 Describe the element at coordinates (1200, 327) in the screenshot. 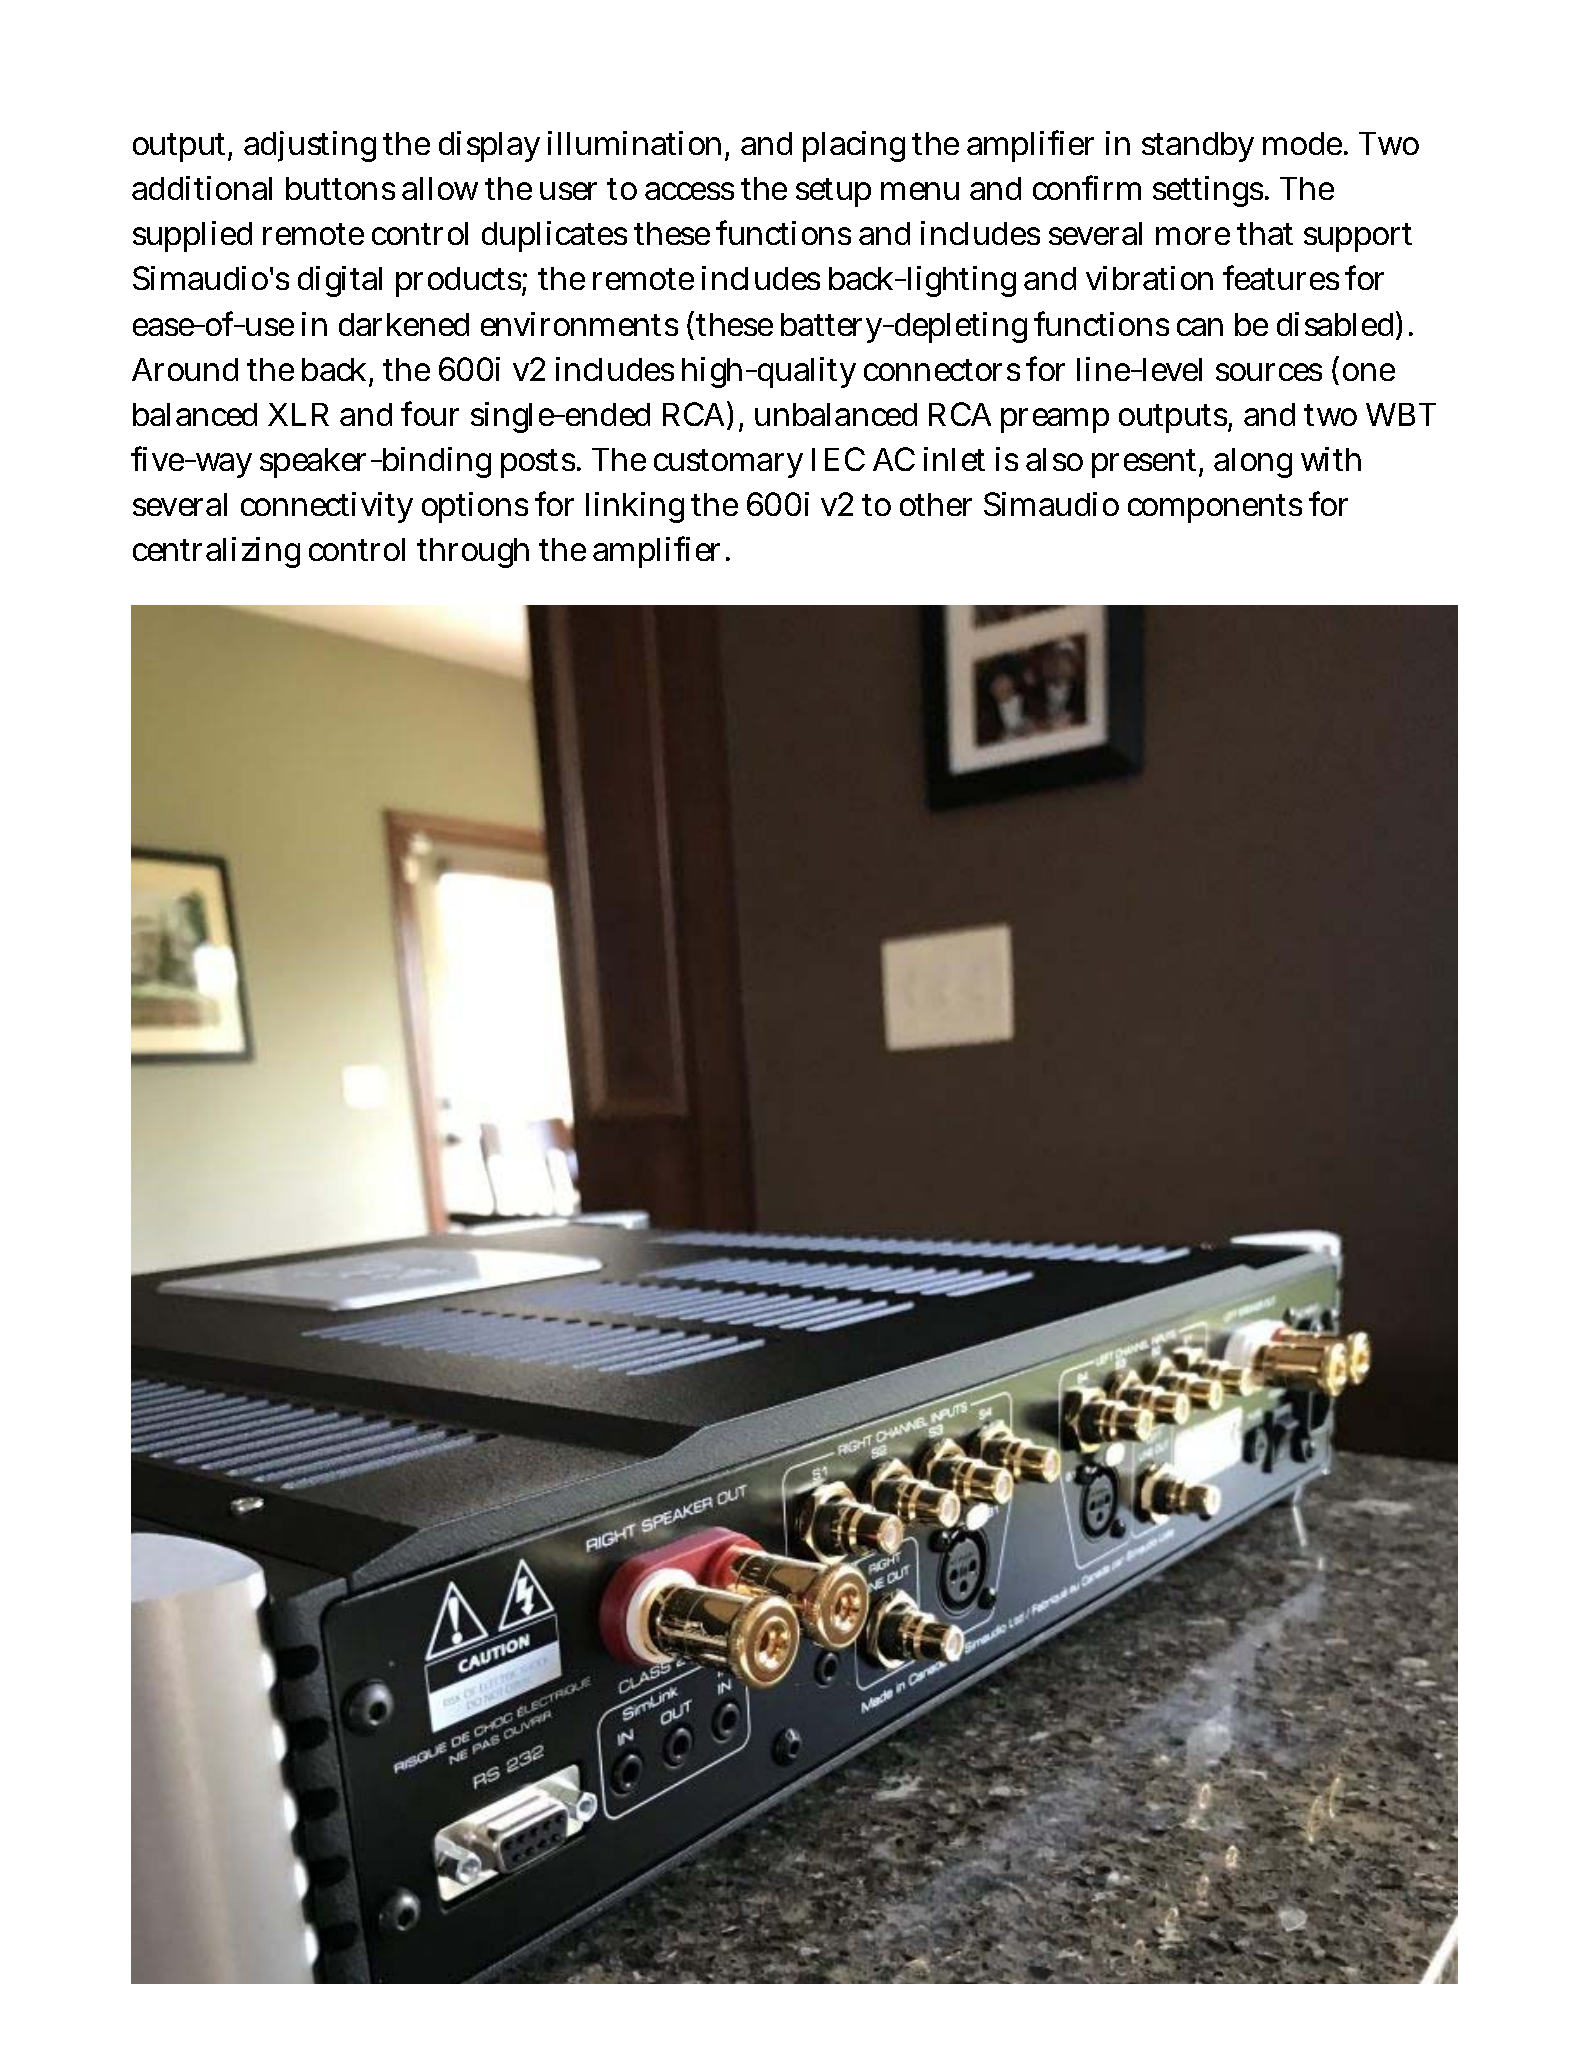

I see `can` at that location.
